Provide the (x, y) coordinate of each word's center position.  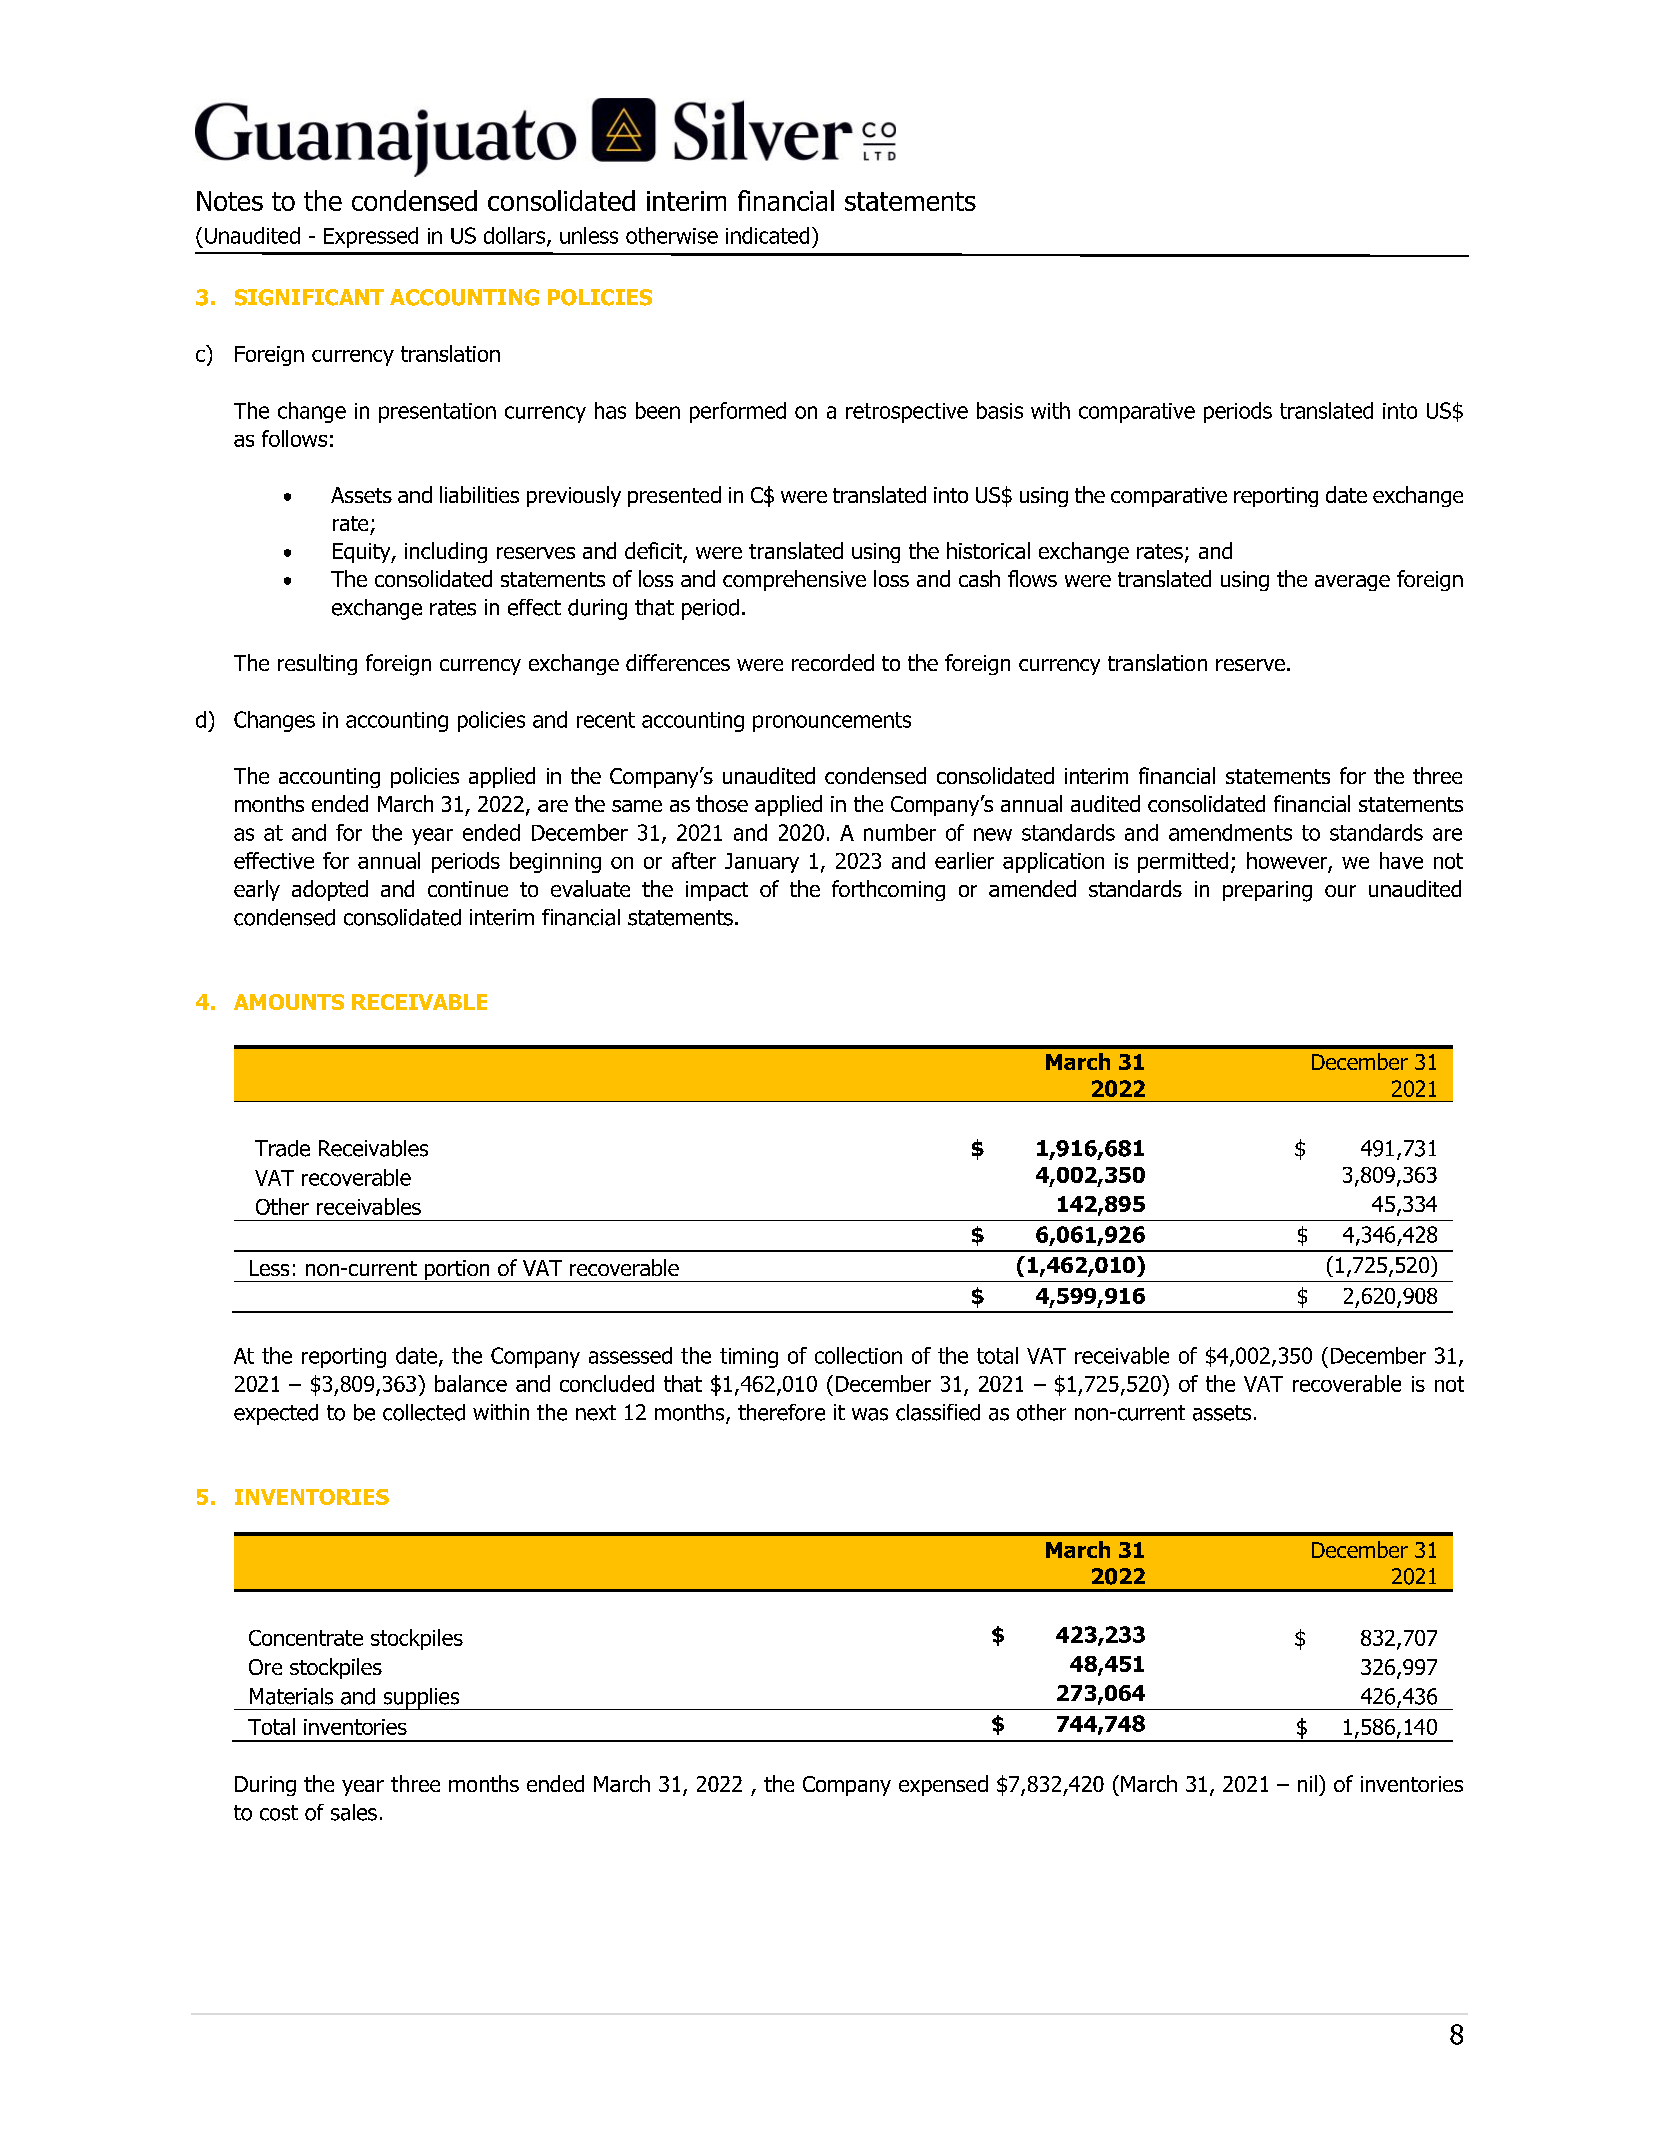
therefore (781, 1412)
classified (938, 1412)
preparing (1267, 891)
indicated (767, 235)
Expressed (371, 237)
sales (354, 1812)
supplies (421, 1699)
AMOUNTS (289, 1002)
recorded (833, 662)
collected (424, 1412)
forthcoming (888, 890)
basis (1000, 410)
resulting (317, 664)
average (1352, 583)
